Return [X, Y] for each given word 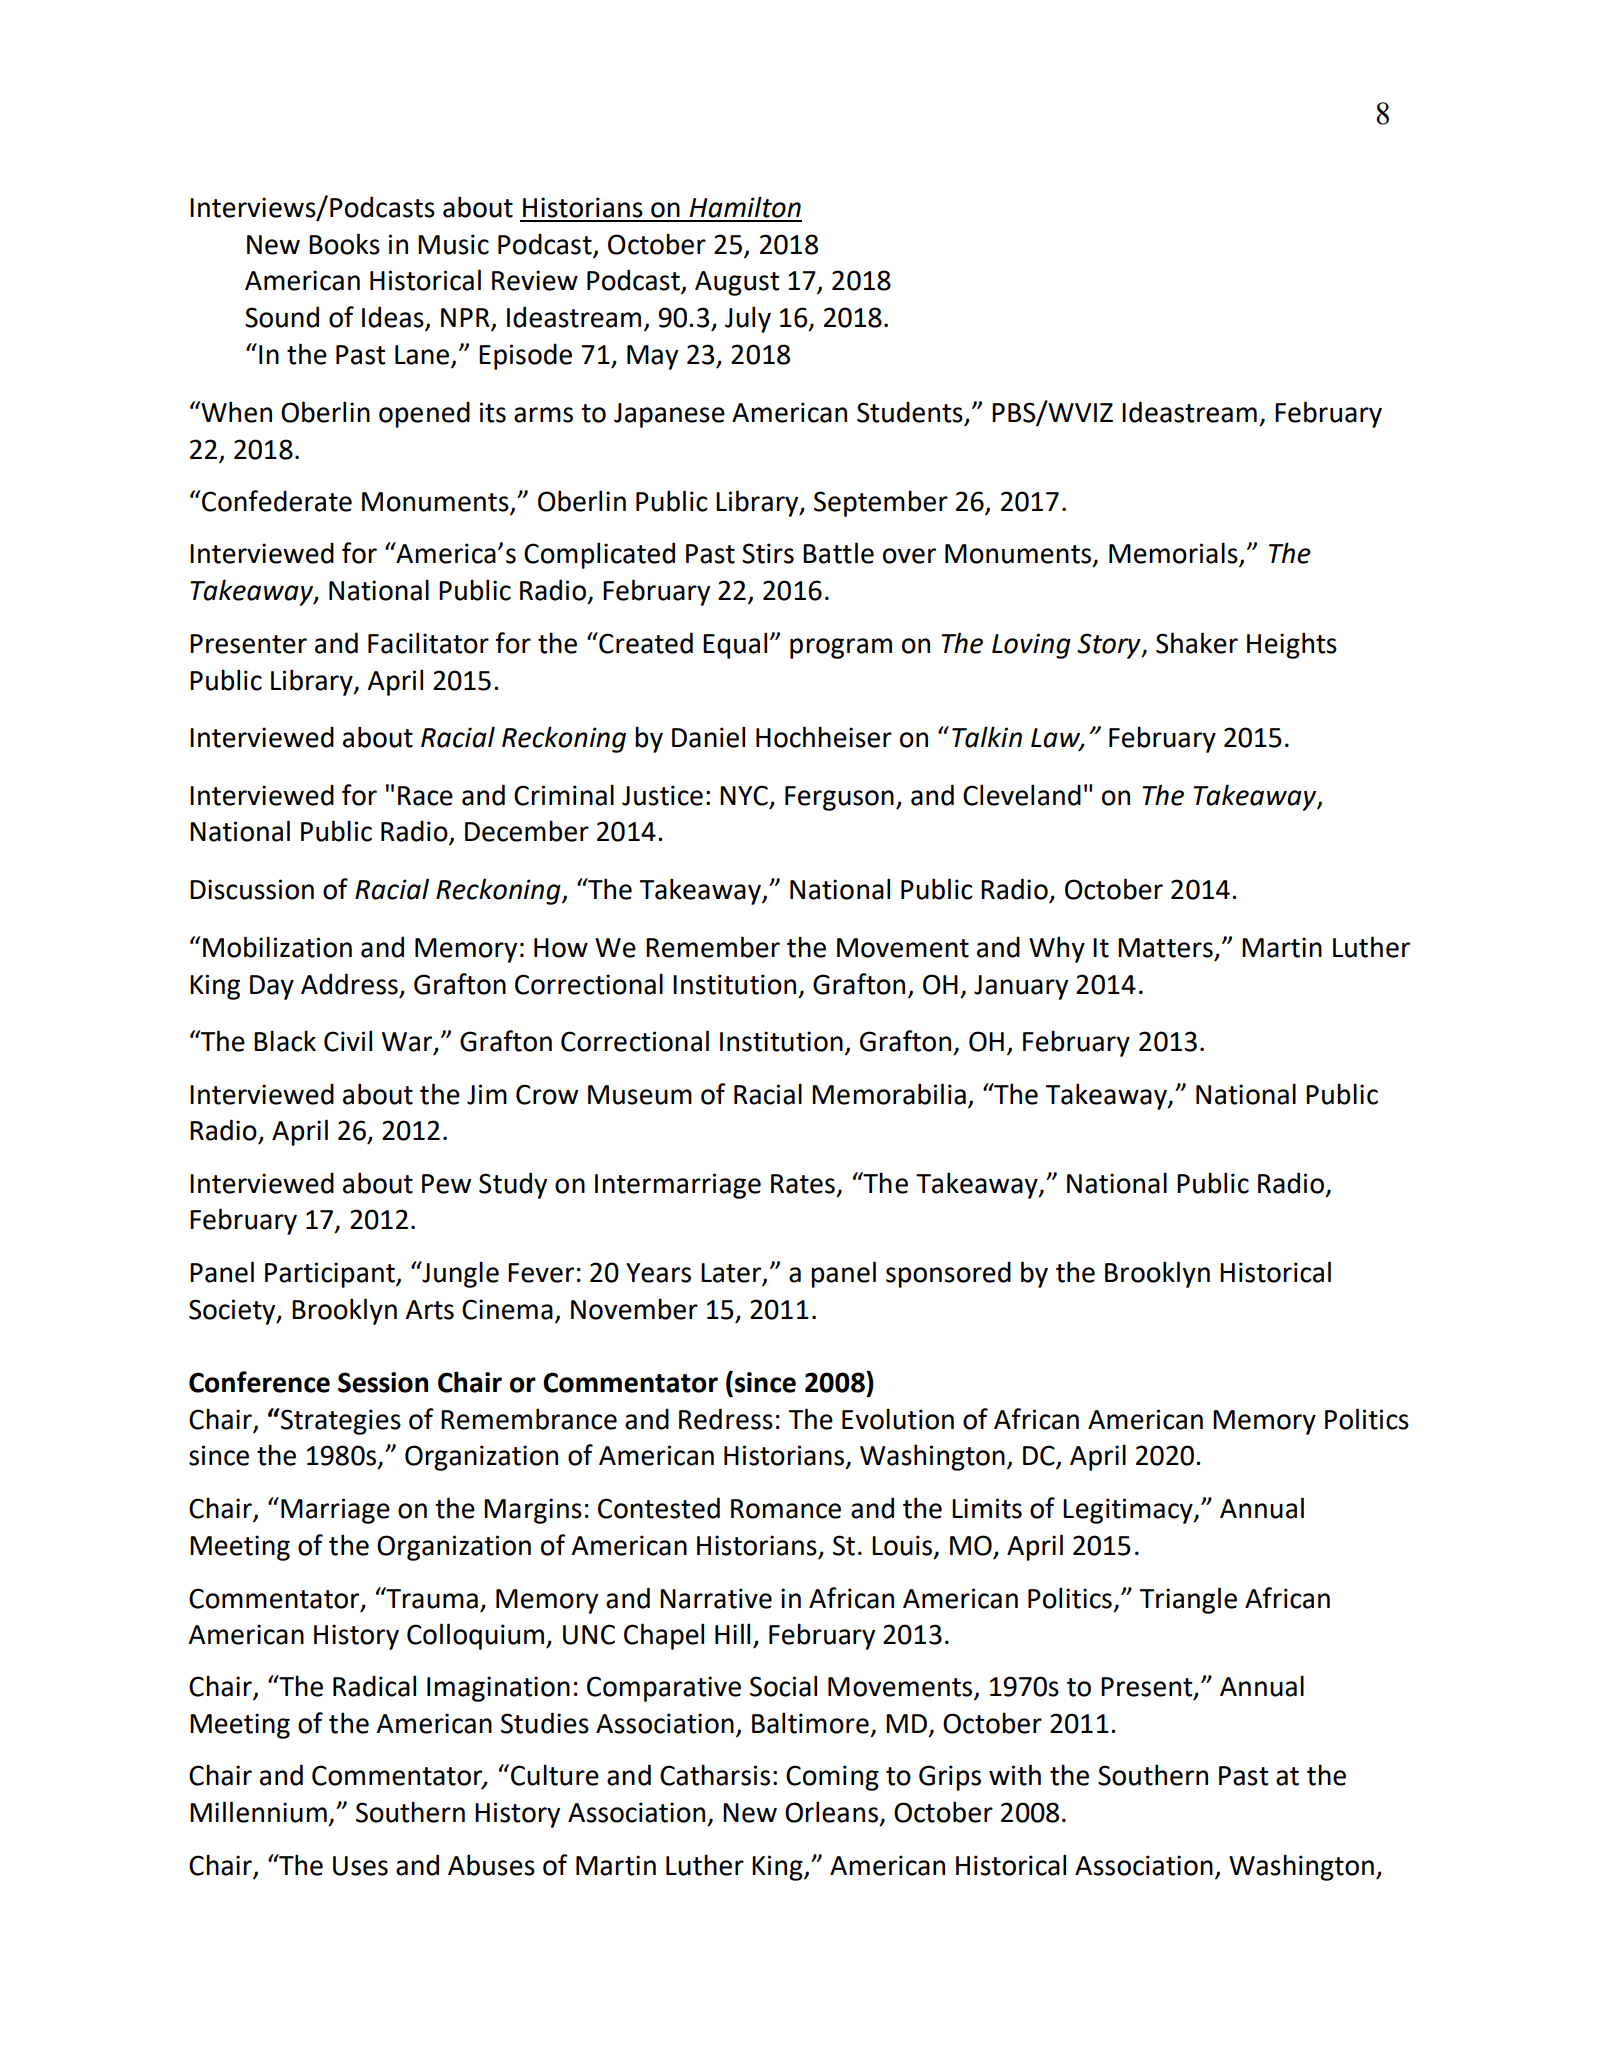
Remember [713, 947]
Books [344, 244]
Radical [374, 1686]
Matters [1165, 948]
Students [910, 412]
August [737, 283]
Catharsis [715, 1775]
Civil [348, 1041]
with [1015, 1775]
